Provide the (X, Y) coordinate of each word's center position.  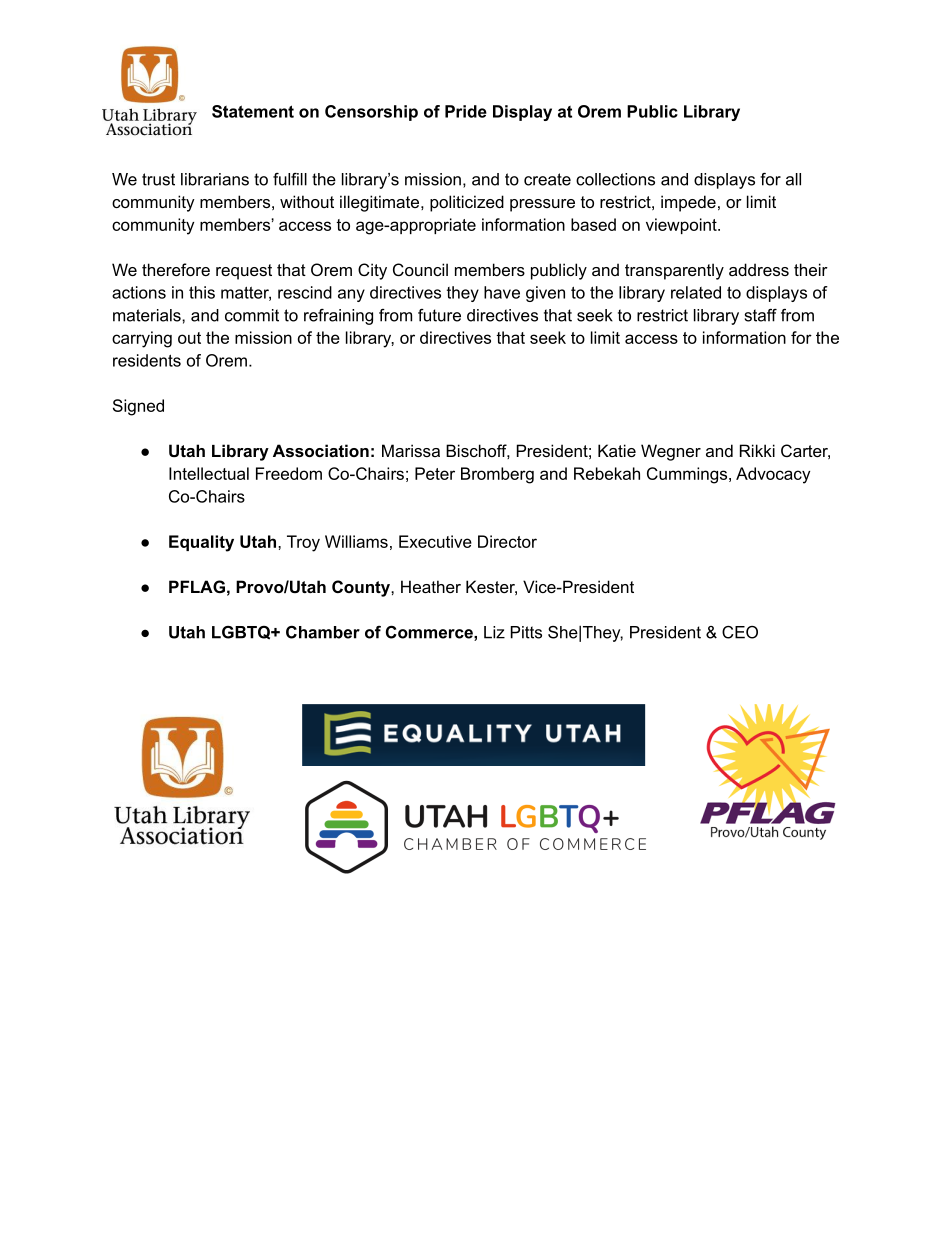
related (696, 292)
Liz (494, 632)
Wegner (671, 452)
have (502, 292)
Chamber (323, 632)
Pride (466, 111)
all (793, 179)
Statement (253, 111)
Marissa (411, 450)
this (202, 292)
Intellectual (209, 473)
